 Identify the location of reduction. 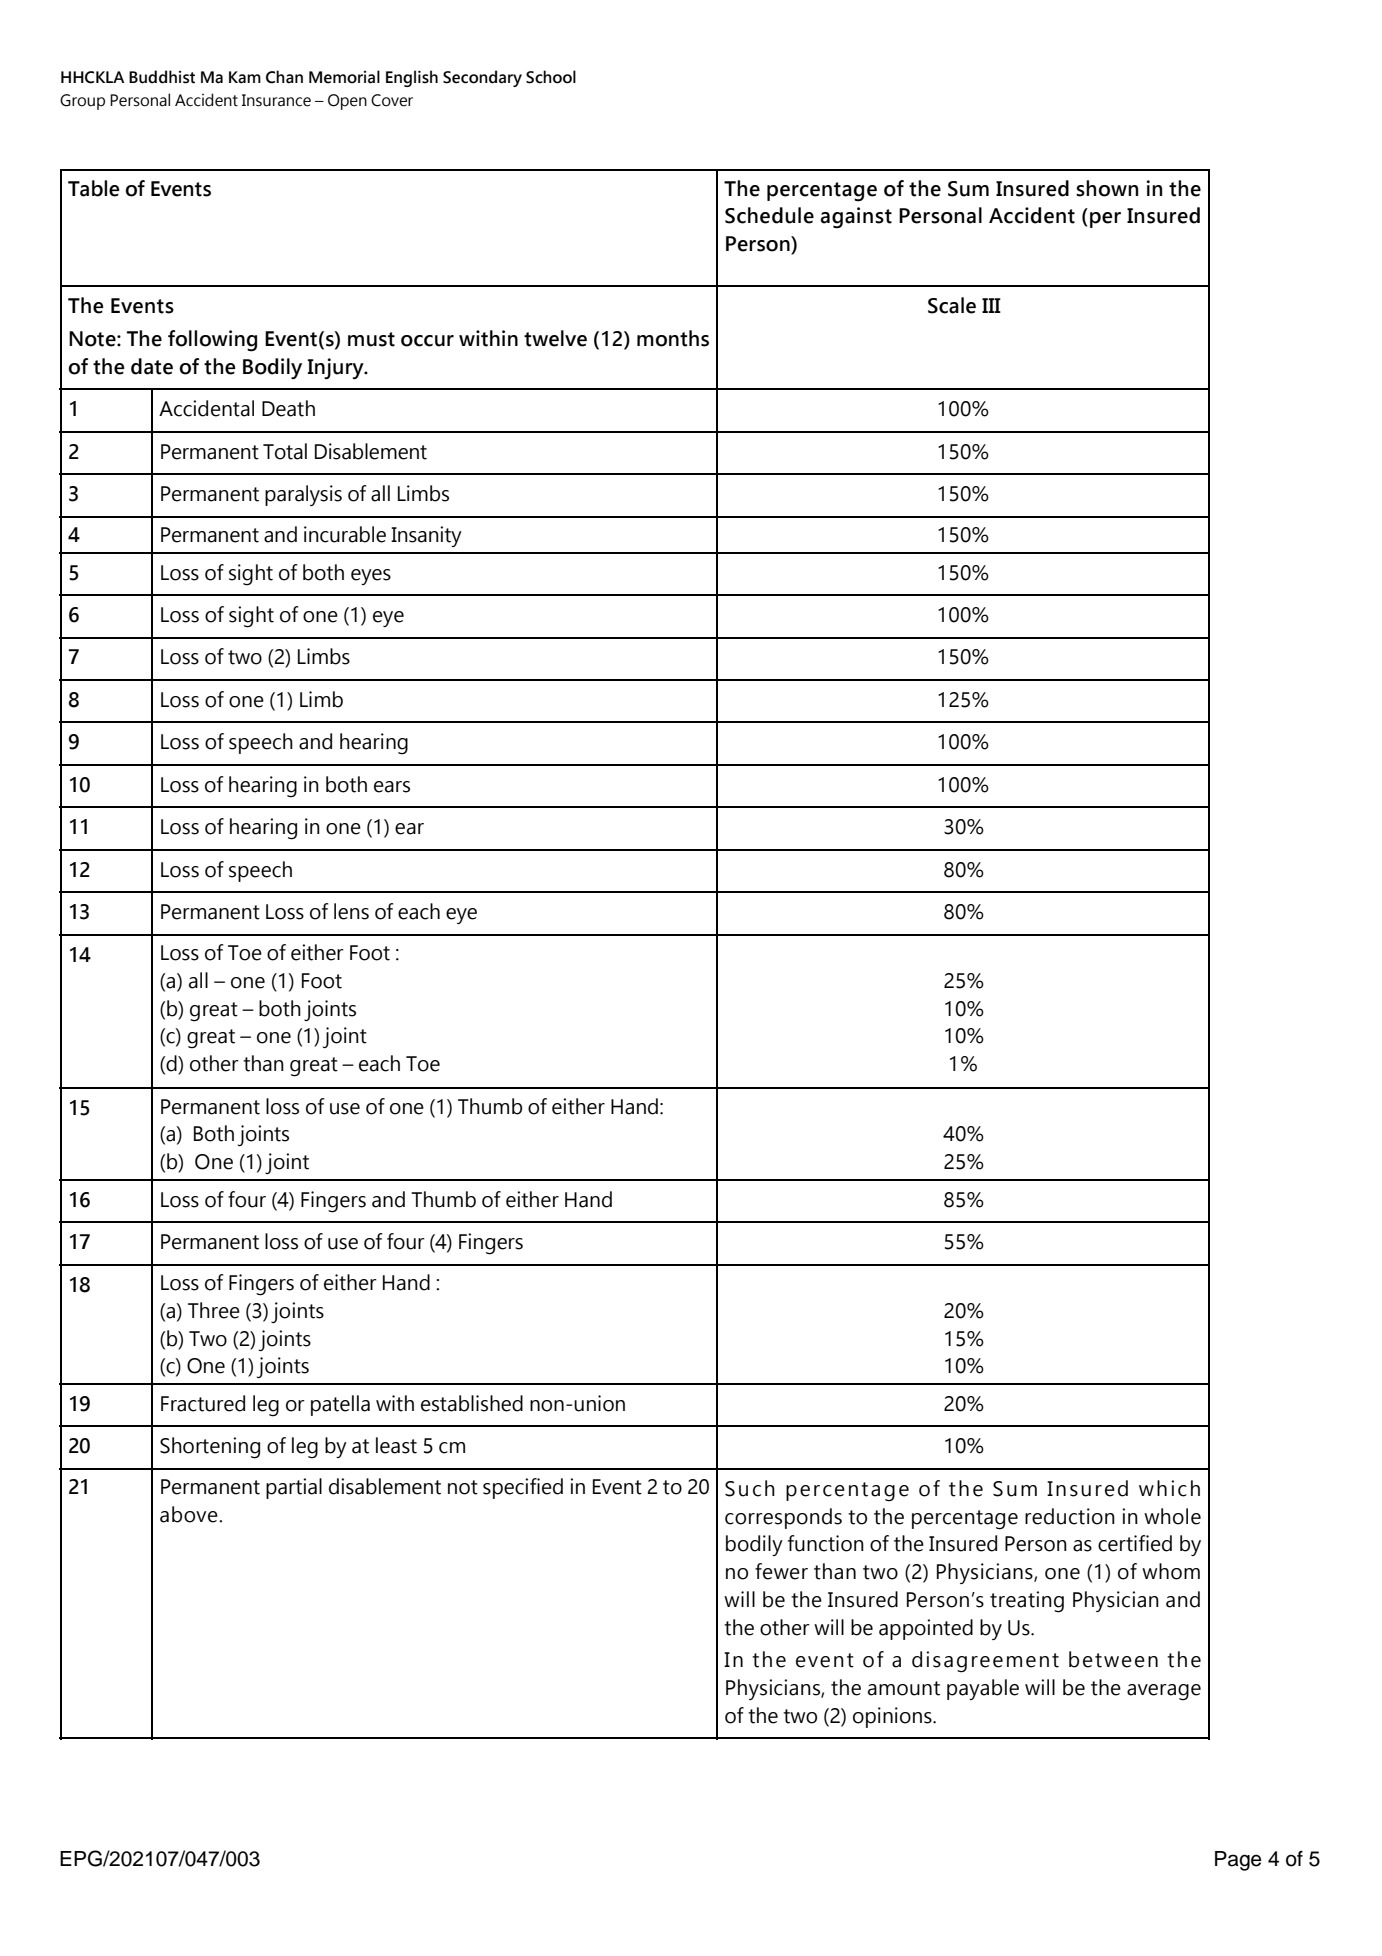
(1070, 1516).
